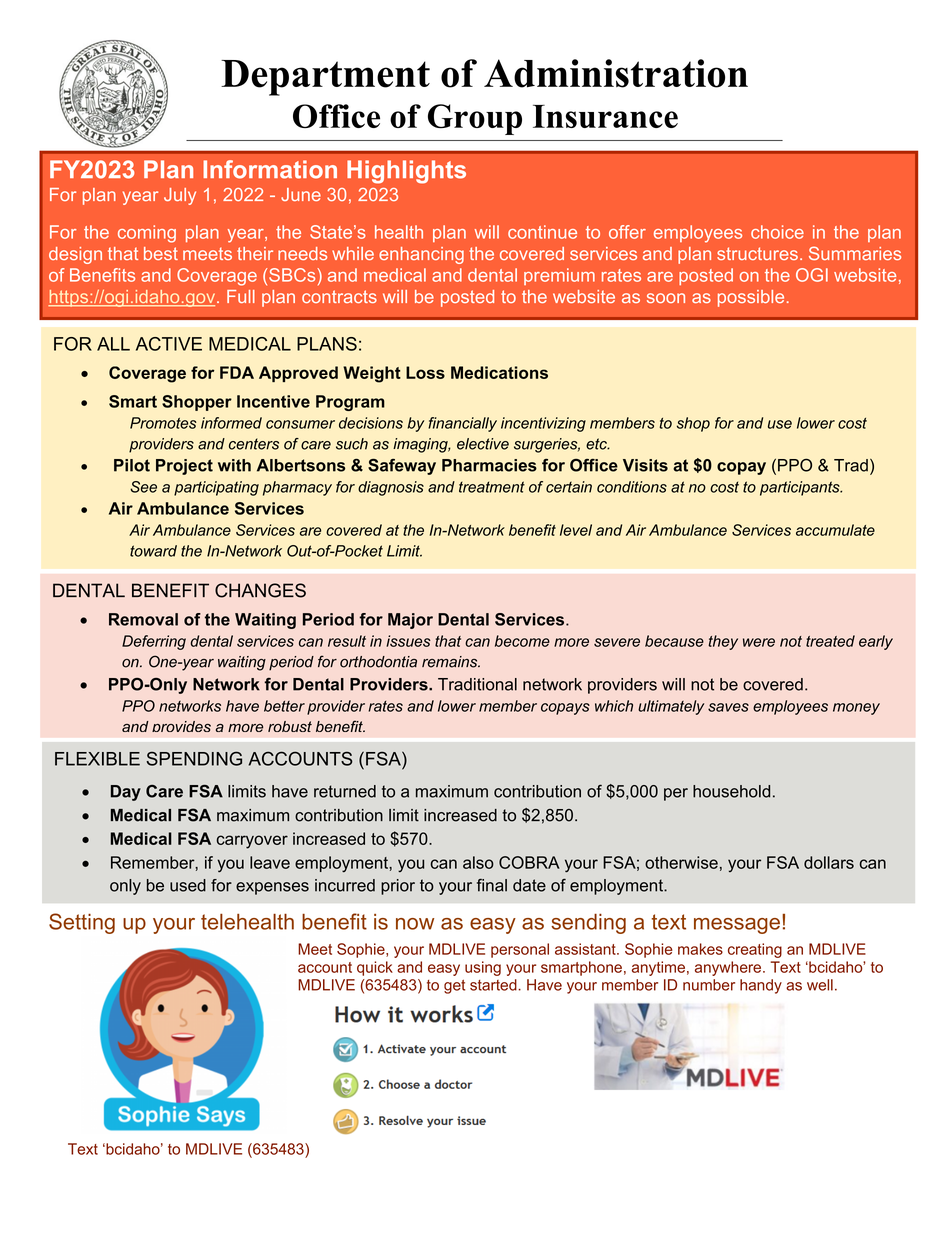 The width and height of the page is (952, 1233). What do you see at coordinates (835, 530) in the page?
I see `accumulate` at bounding box center [835, 530].
